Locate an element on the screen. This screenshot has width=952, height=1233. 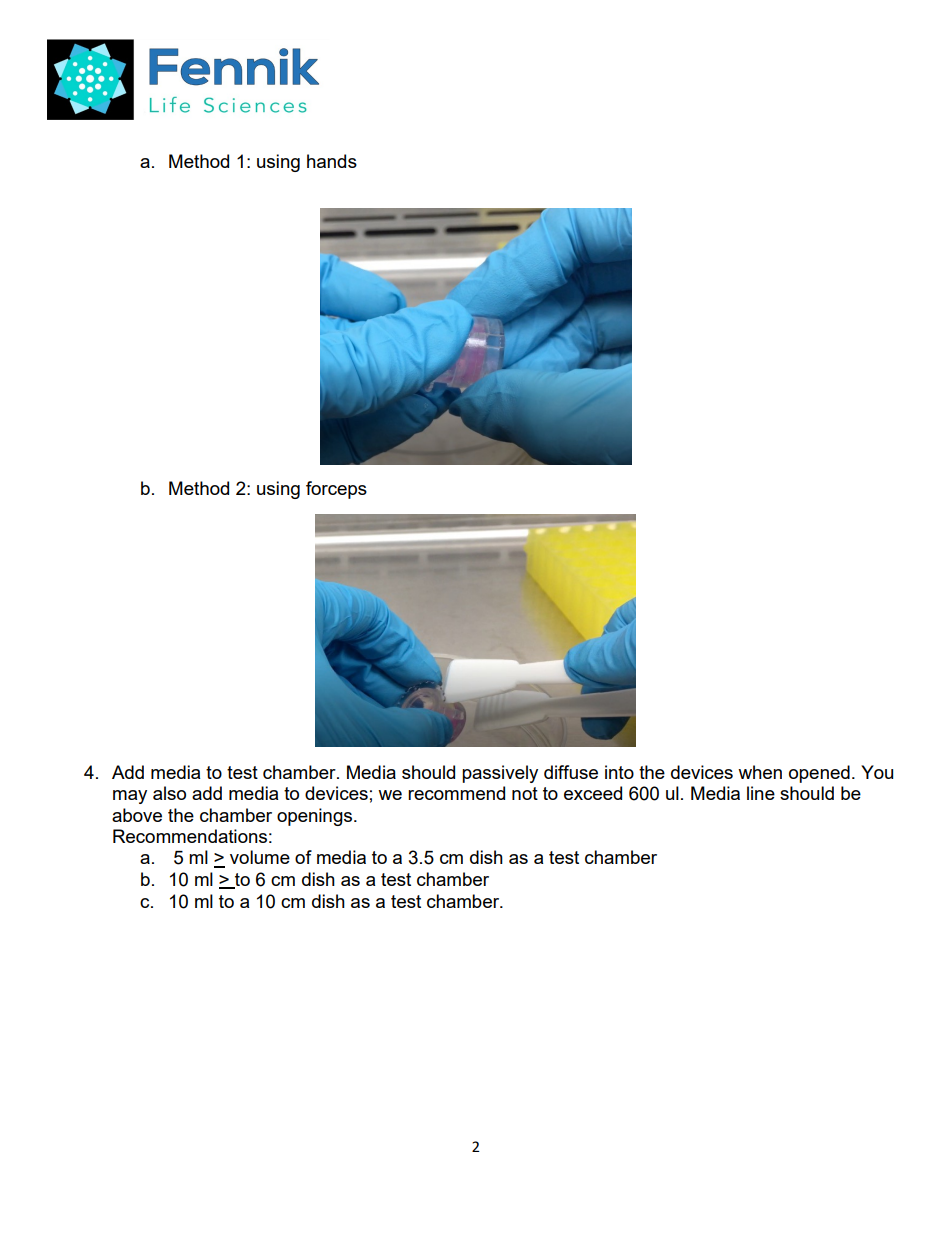
hands is located at coordinates (332, 161).
